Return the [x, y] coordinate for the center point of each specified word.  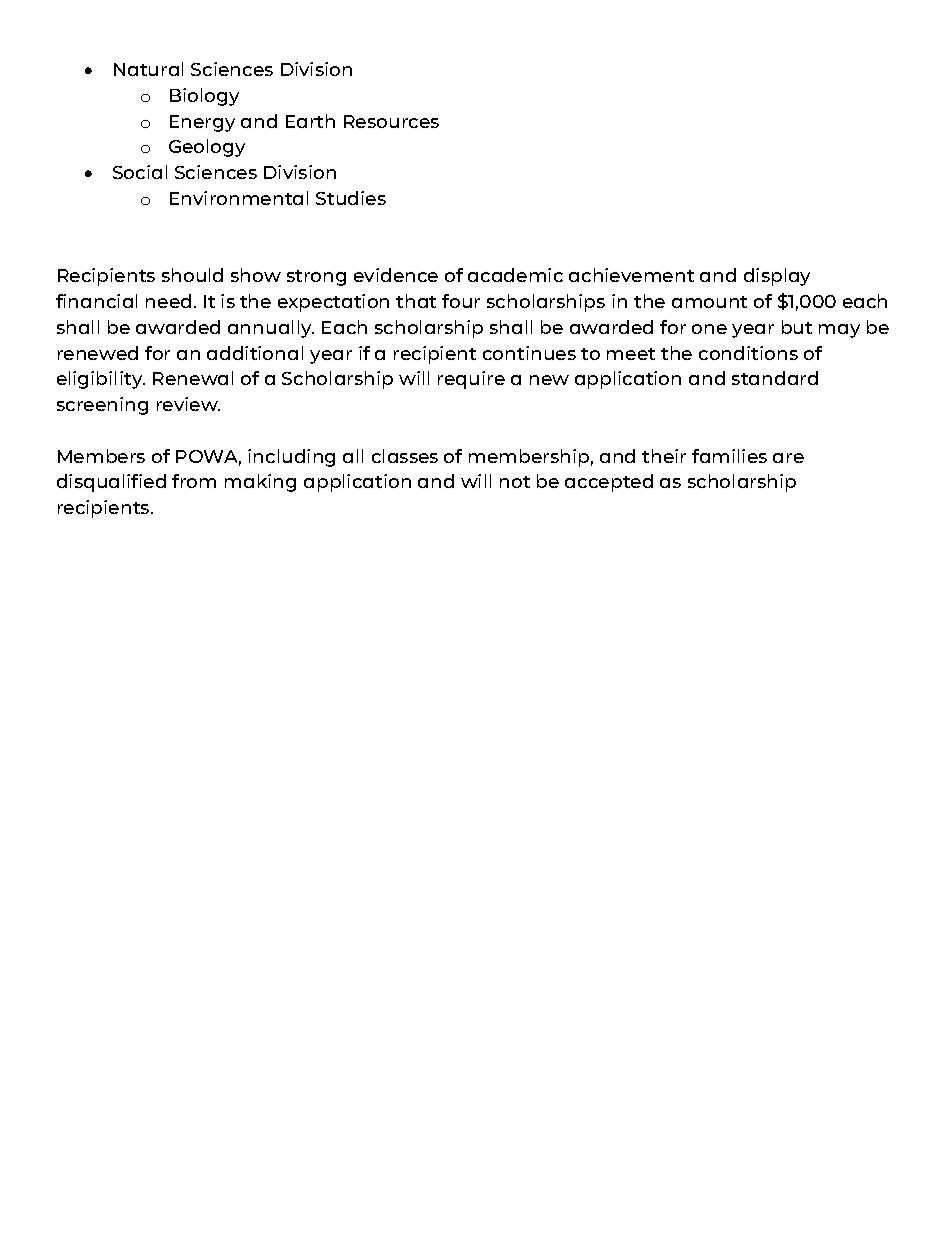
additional [255, 353]
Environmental [239, 198]
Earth [310, 121]
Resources [391, 121]
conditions [748, 353]
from [194, 481]
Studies [351, 198]
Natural [148, 69]
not [515, 482]
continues [529, 353]
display [777, 277]
